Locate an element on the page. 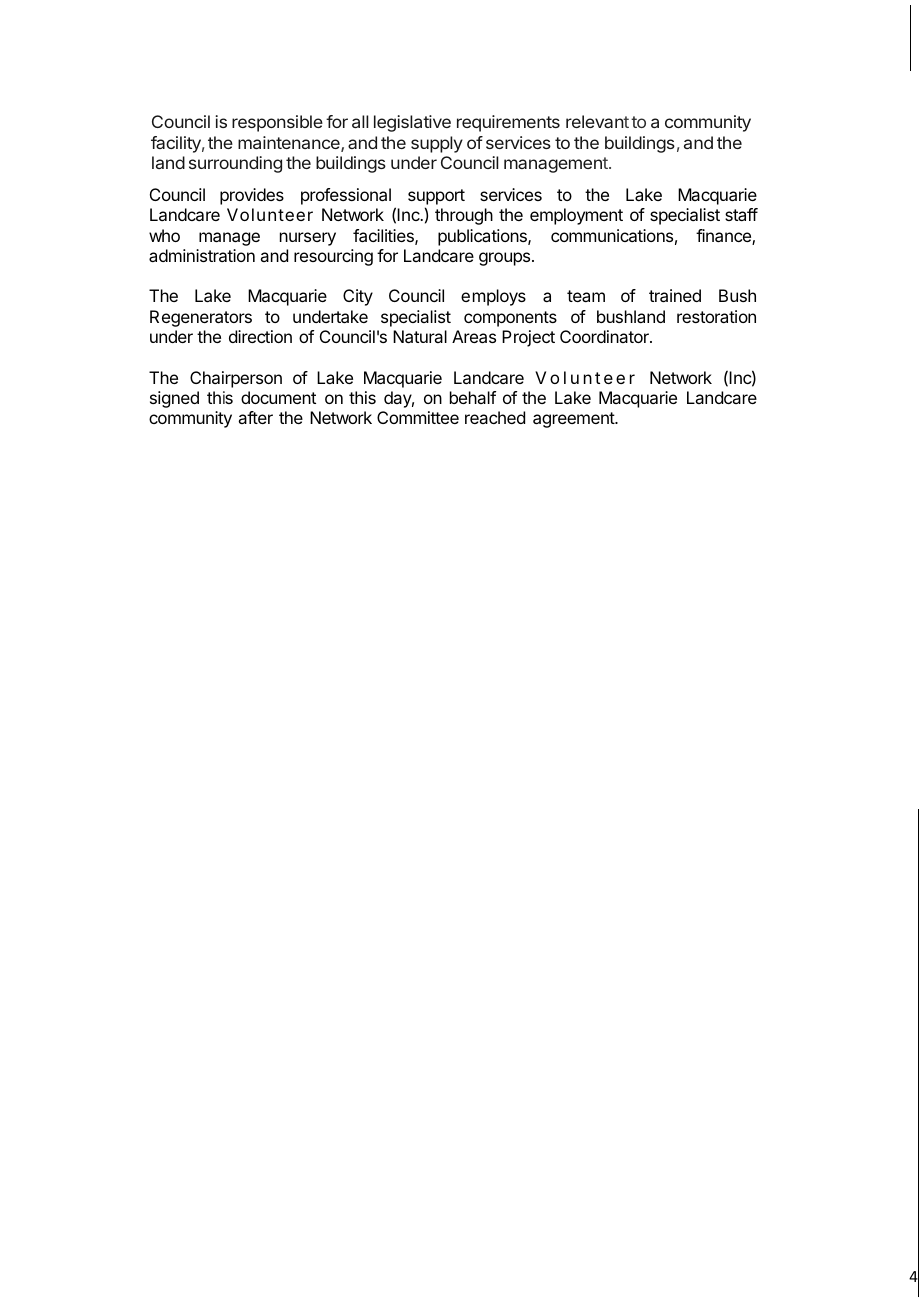 This document has height=1308, width=924. Committee is located at coordinates (418, 417).
